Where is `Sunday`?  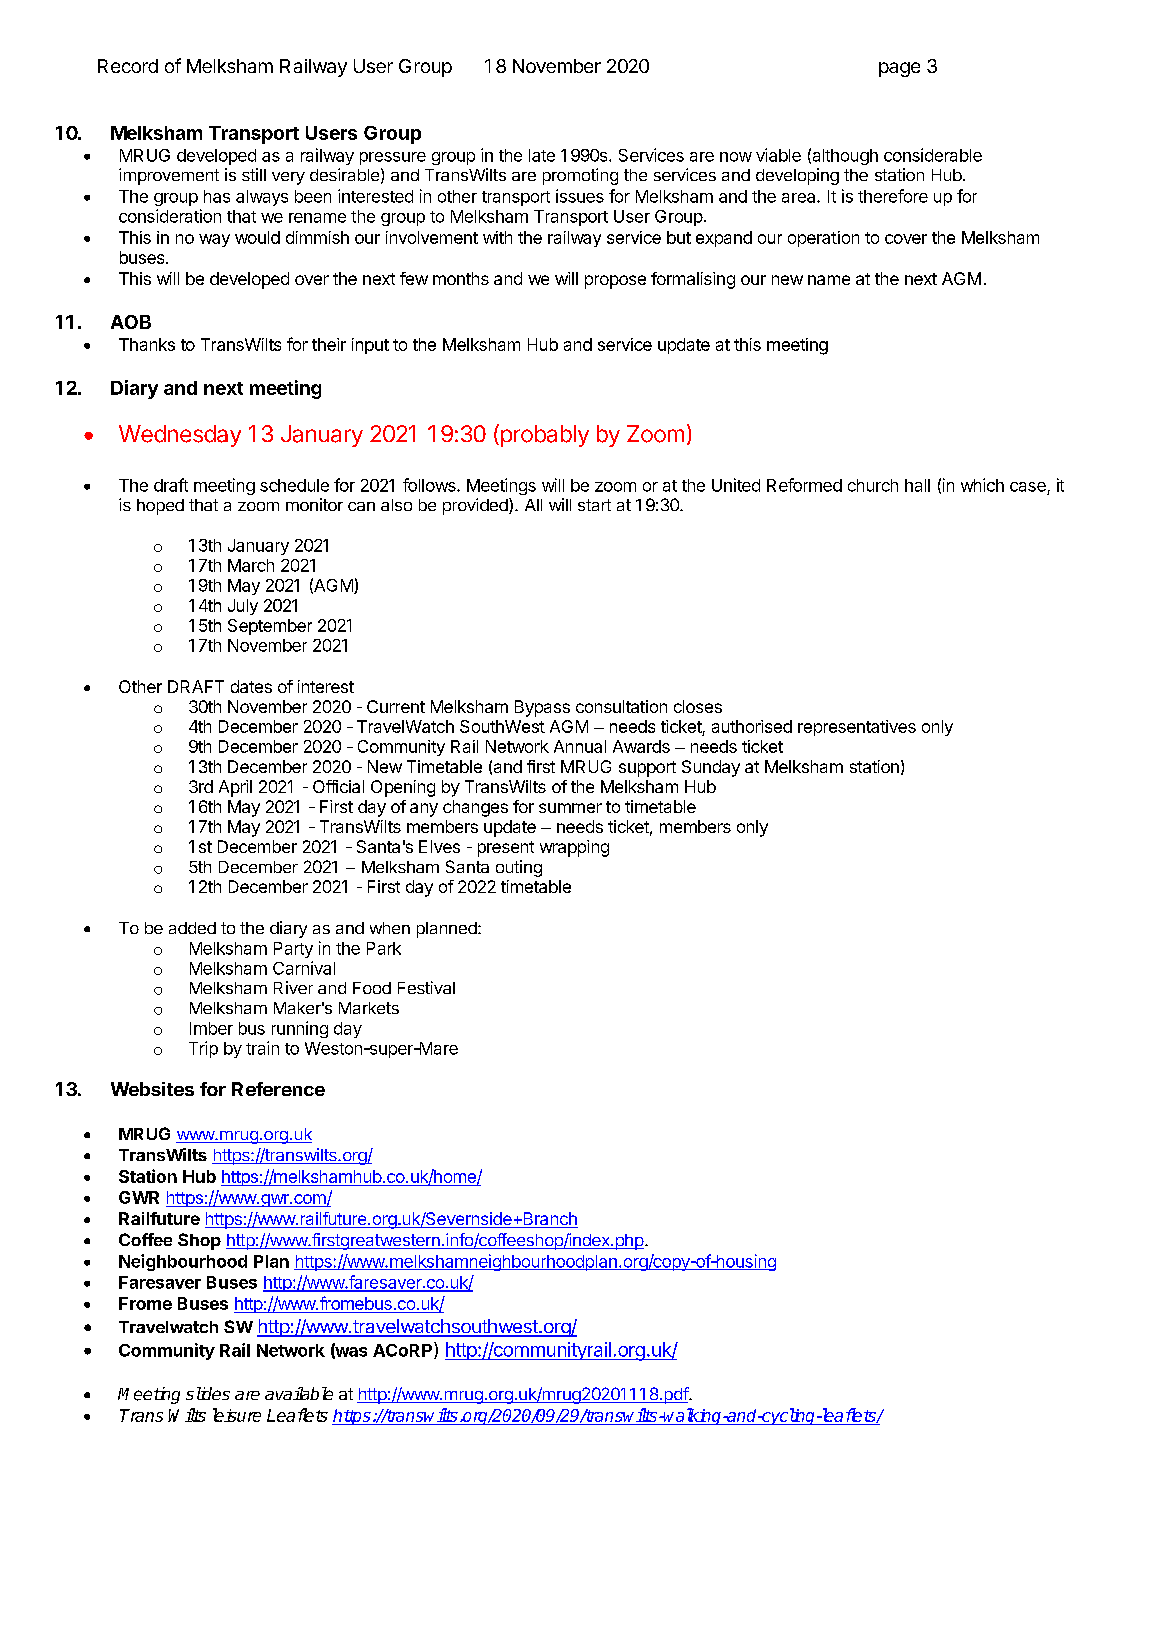 Sunday is located at coordinates (711, 768).
